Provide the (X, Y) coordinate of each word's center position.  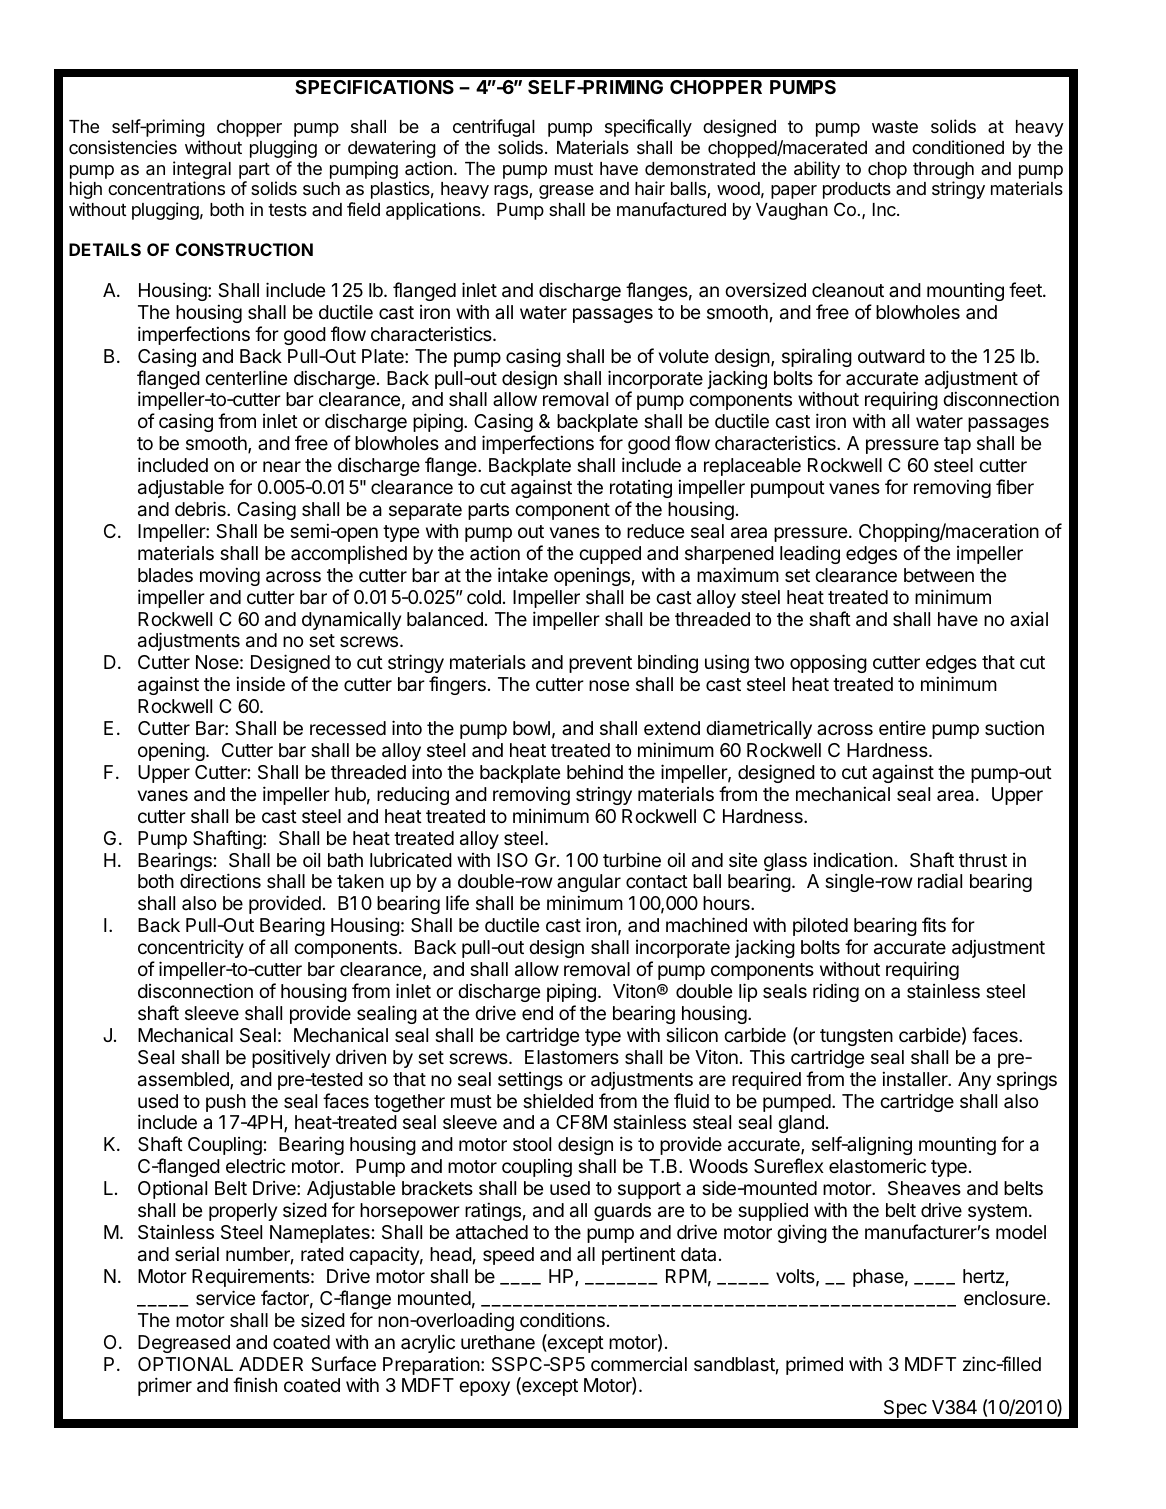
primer (165, 1386)
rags (512, 192)
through (943, 172)
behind (595, 772)
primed (814, 1365)
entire (902, 728)
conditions (562, 1319)
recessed (348, 728)
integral (202, 171)
